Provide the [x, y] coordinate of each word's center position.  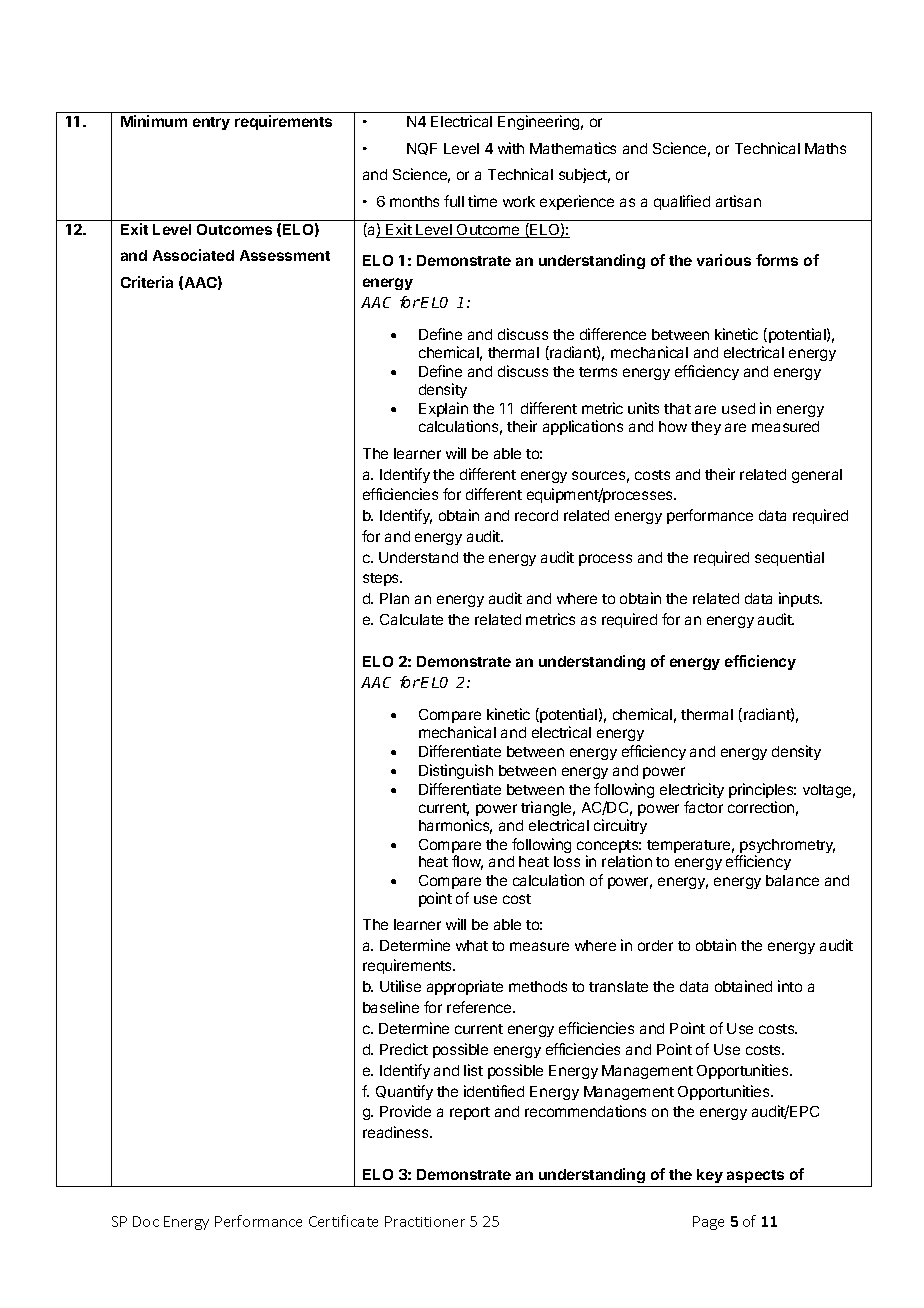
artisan [738, 201]
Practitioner [425, 1221]
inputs [800, 599]
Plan [394, 598]
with [511, 148]
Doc [146, 1221]
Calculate [411, 619]
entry [211, 123]
